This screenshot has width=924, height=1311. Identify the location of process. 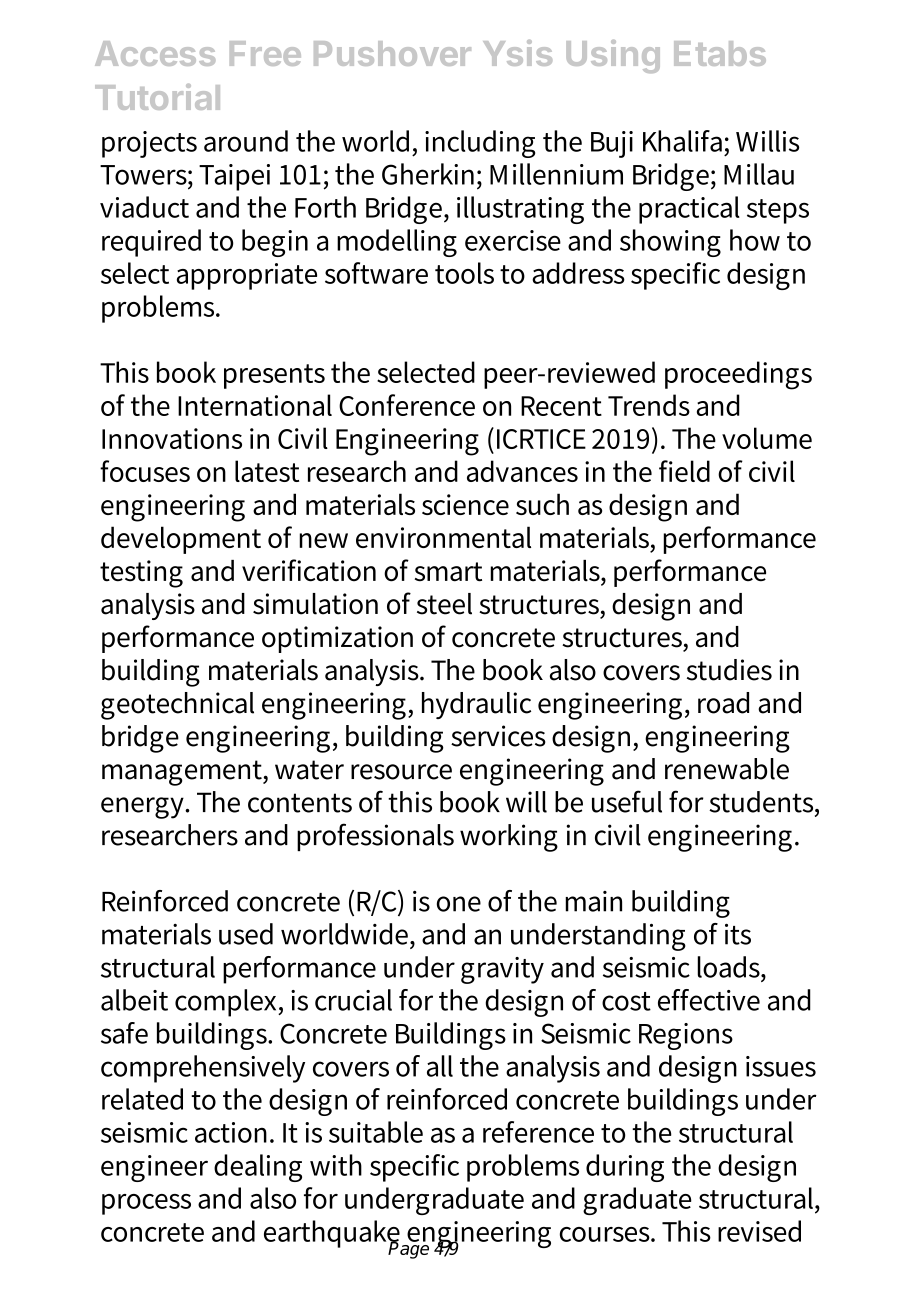
(146, 1204).
